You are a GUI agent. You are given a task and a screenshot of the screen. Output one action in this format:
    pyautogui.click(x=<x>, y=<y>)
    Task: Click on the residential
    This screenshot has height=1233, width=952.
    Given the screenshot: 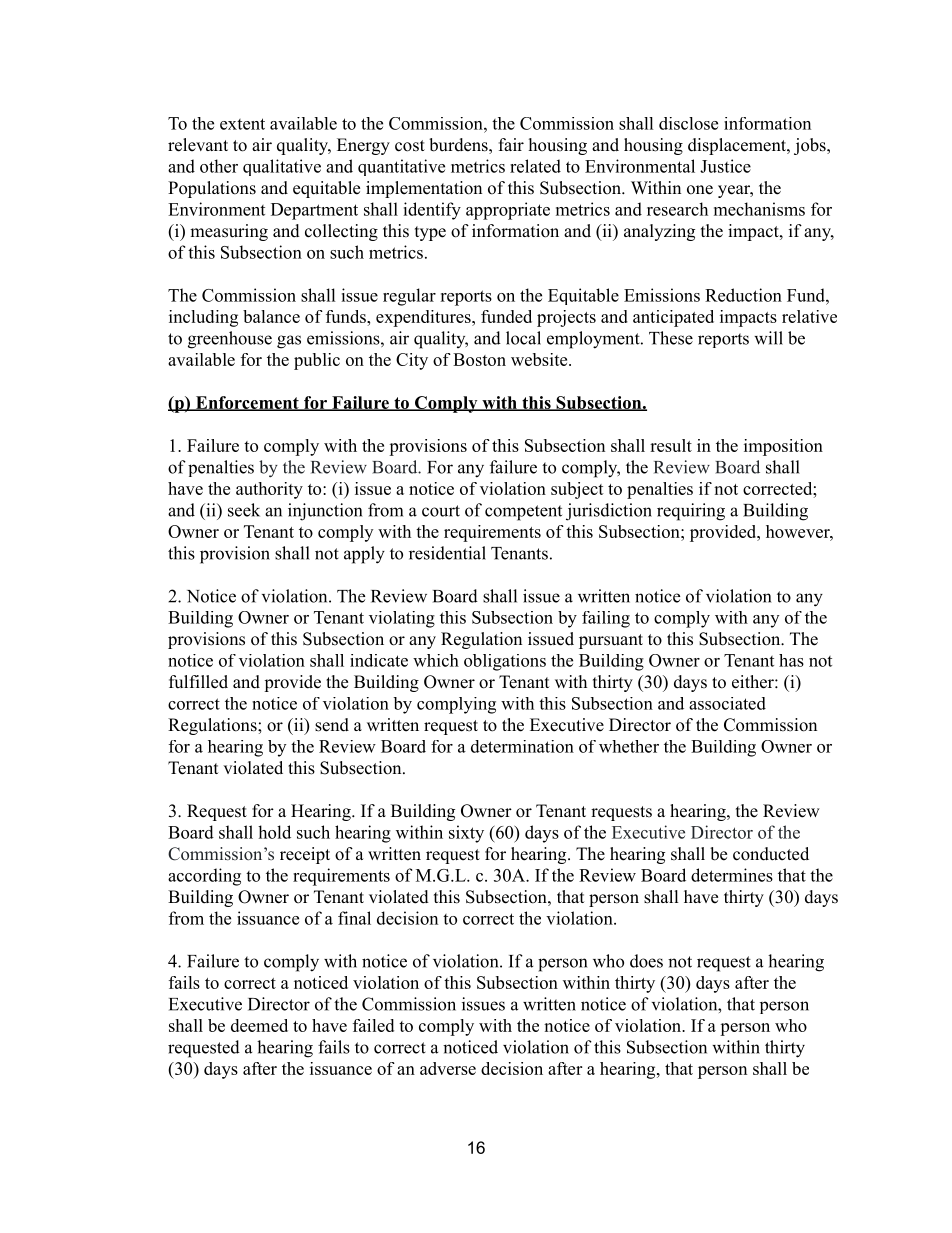 What is the action you would take?
    pyautogui.click(x=447, y=553)
